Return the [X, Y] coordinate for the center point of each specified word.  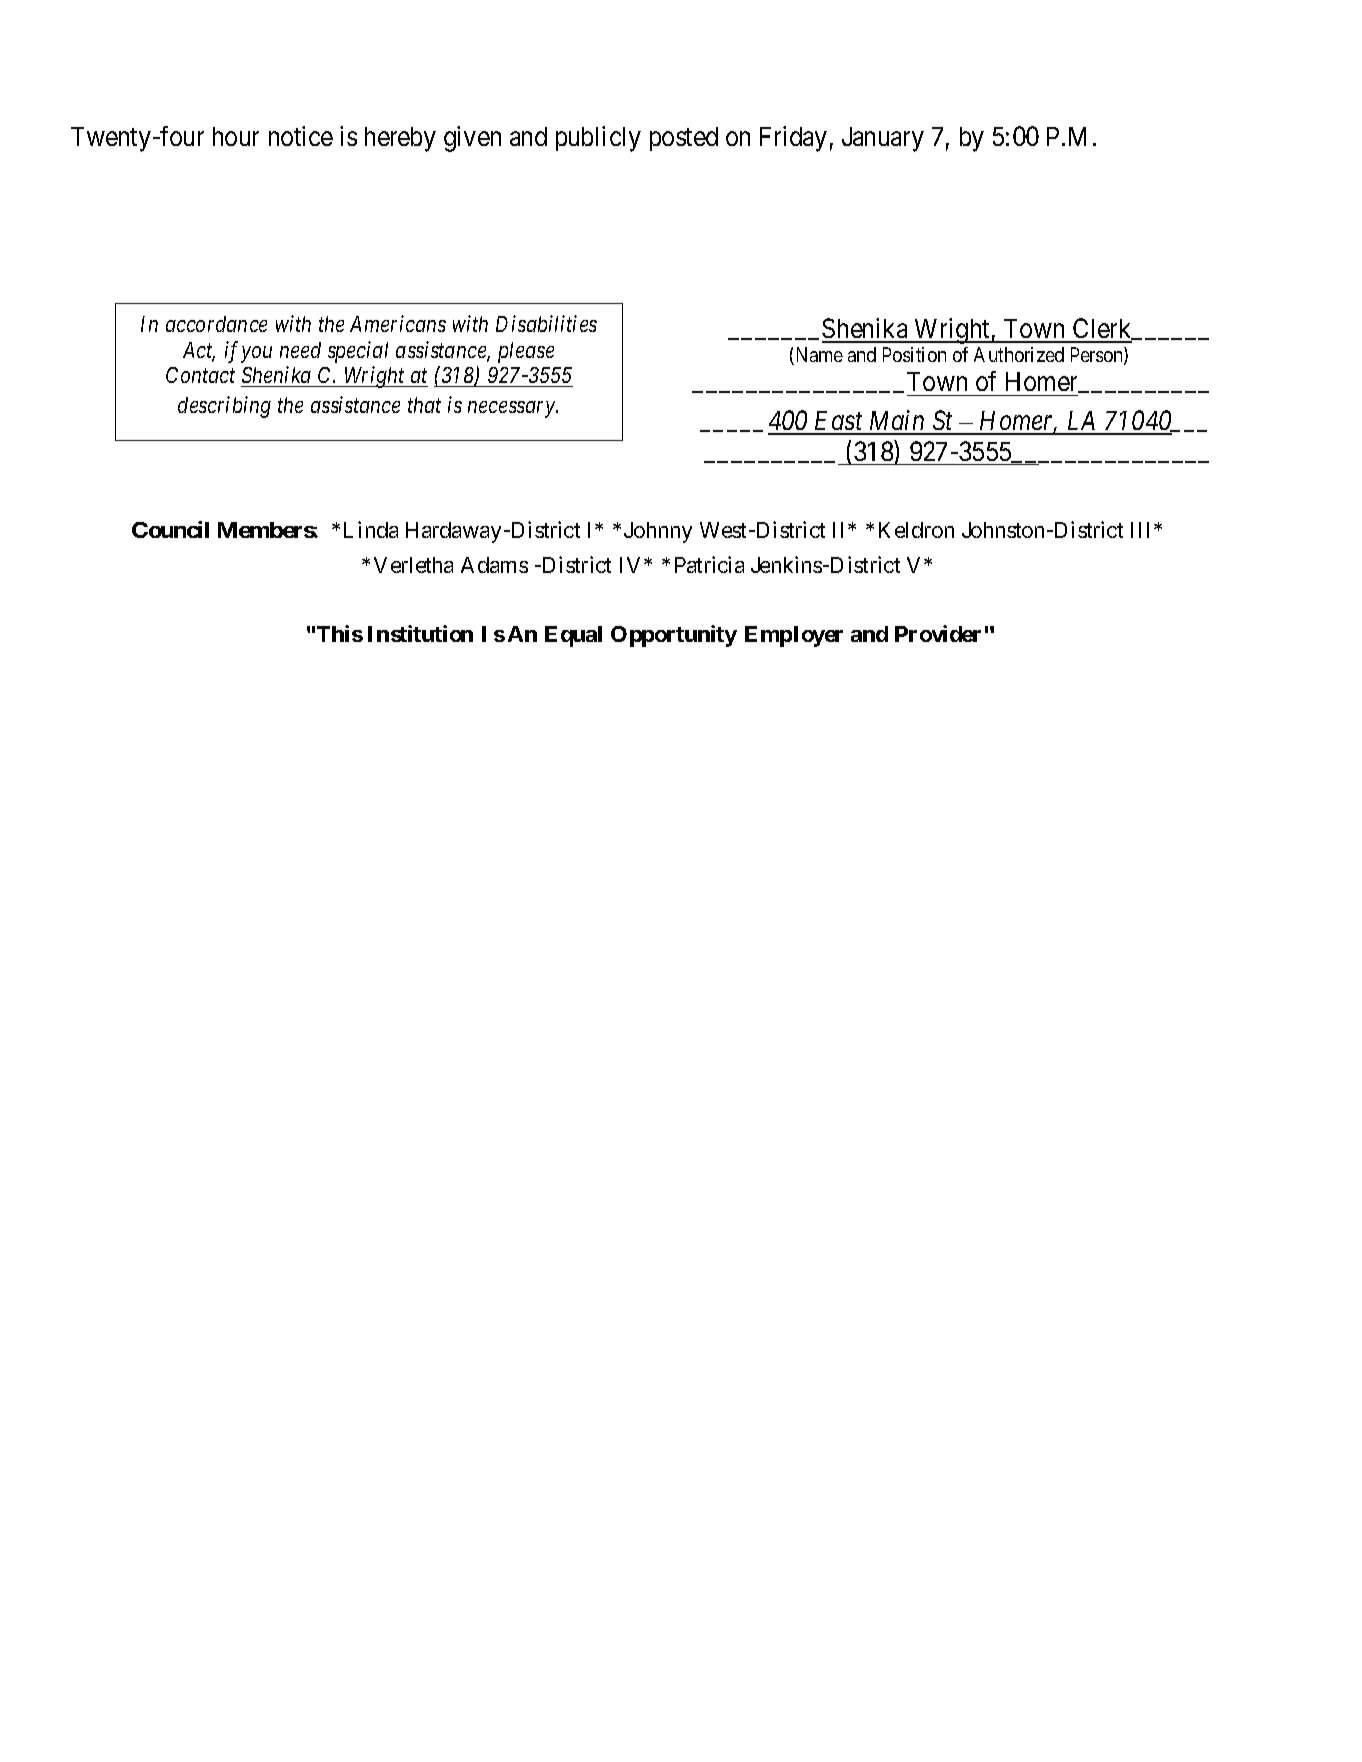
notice [301, 136]
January [883, 139]
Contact [200, 375]
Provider [938, 633]
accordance [216, 324]
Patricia [709, 564]
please [526, 352]
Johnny [658, 532]
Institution [420, 633]
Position [914, 354]
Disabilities [546, 323]
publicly [598, 139]
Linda [371, 529]
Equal [573, 636]
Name [818, 356]
